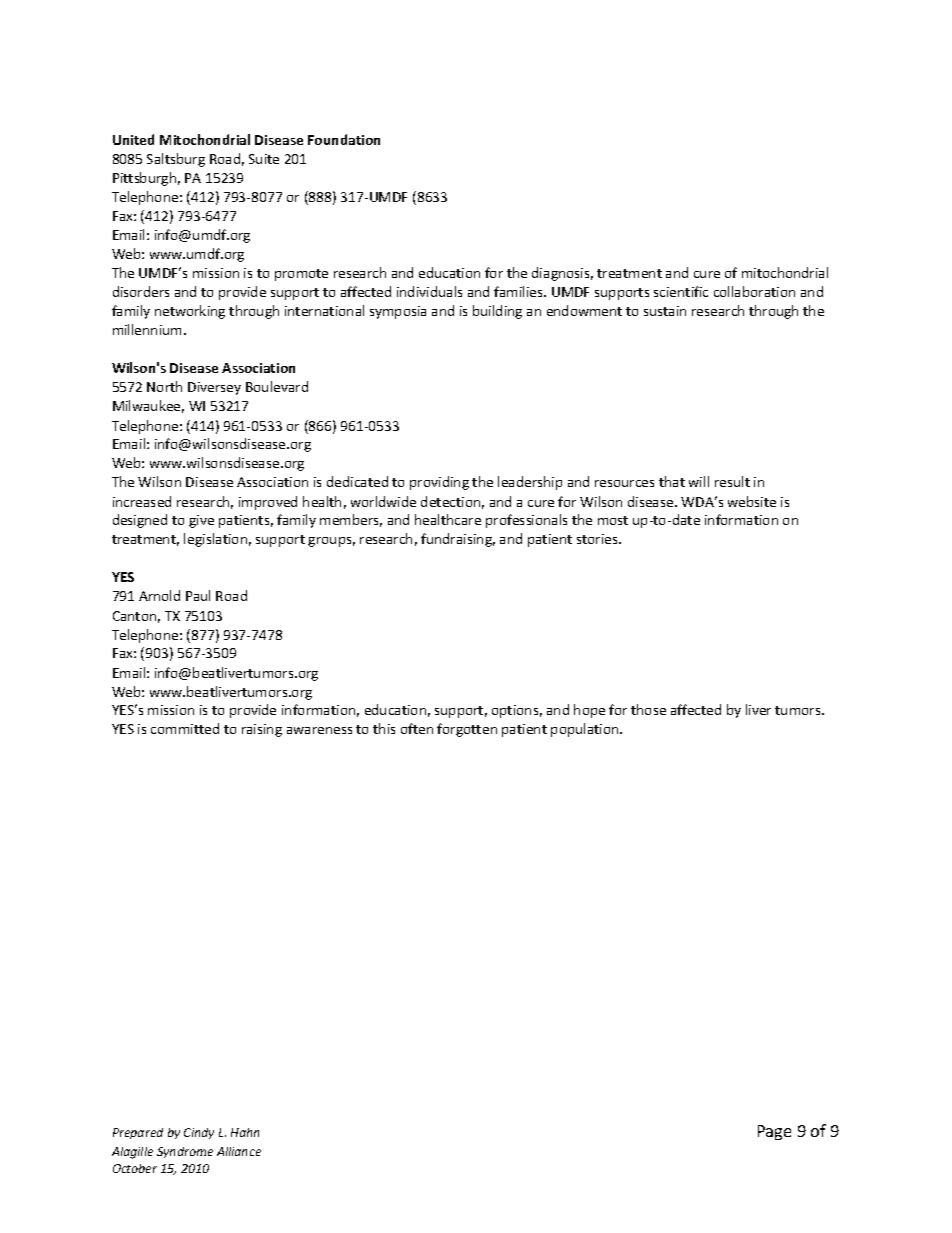 The image size is (952, 1233). What do you see at coordinates (439, 483) in the page?
I see `providing` at bounding box center [439, 483].
